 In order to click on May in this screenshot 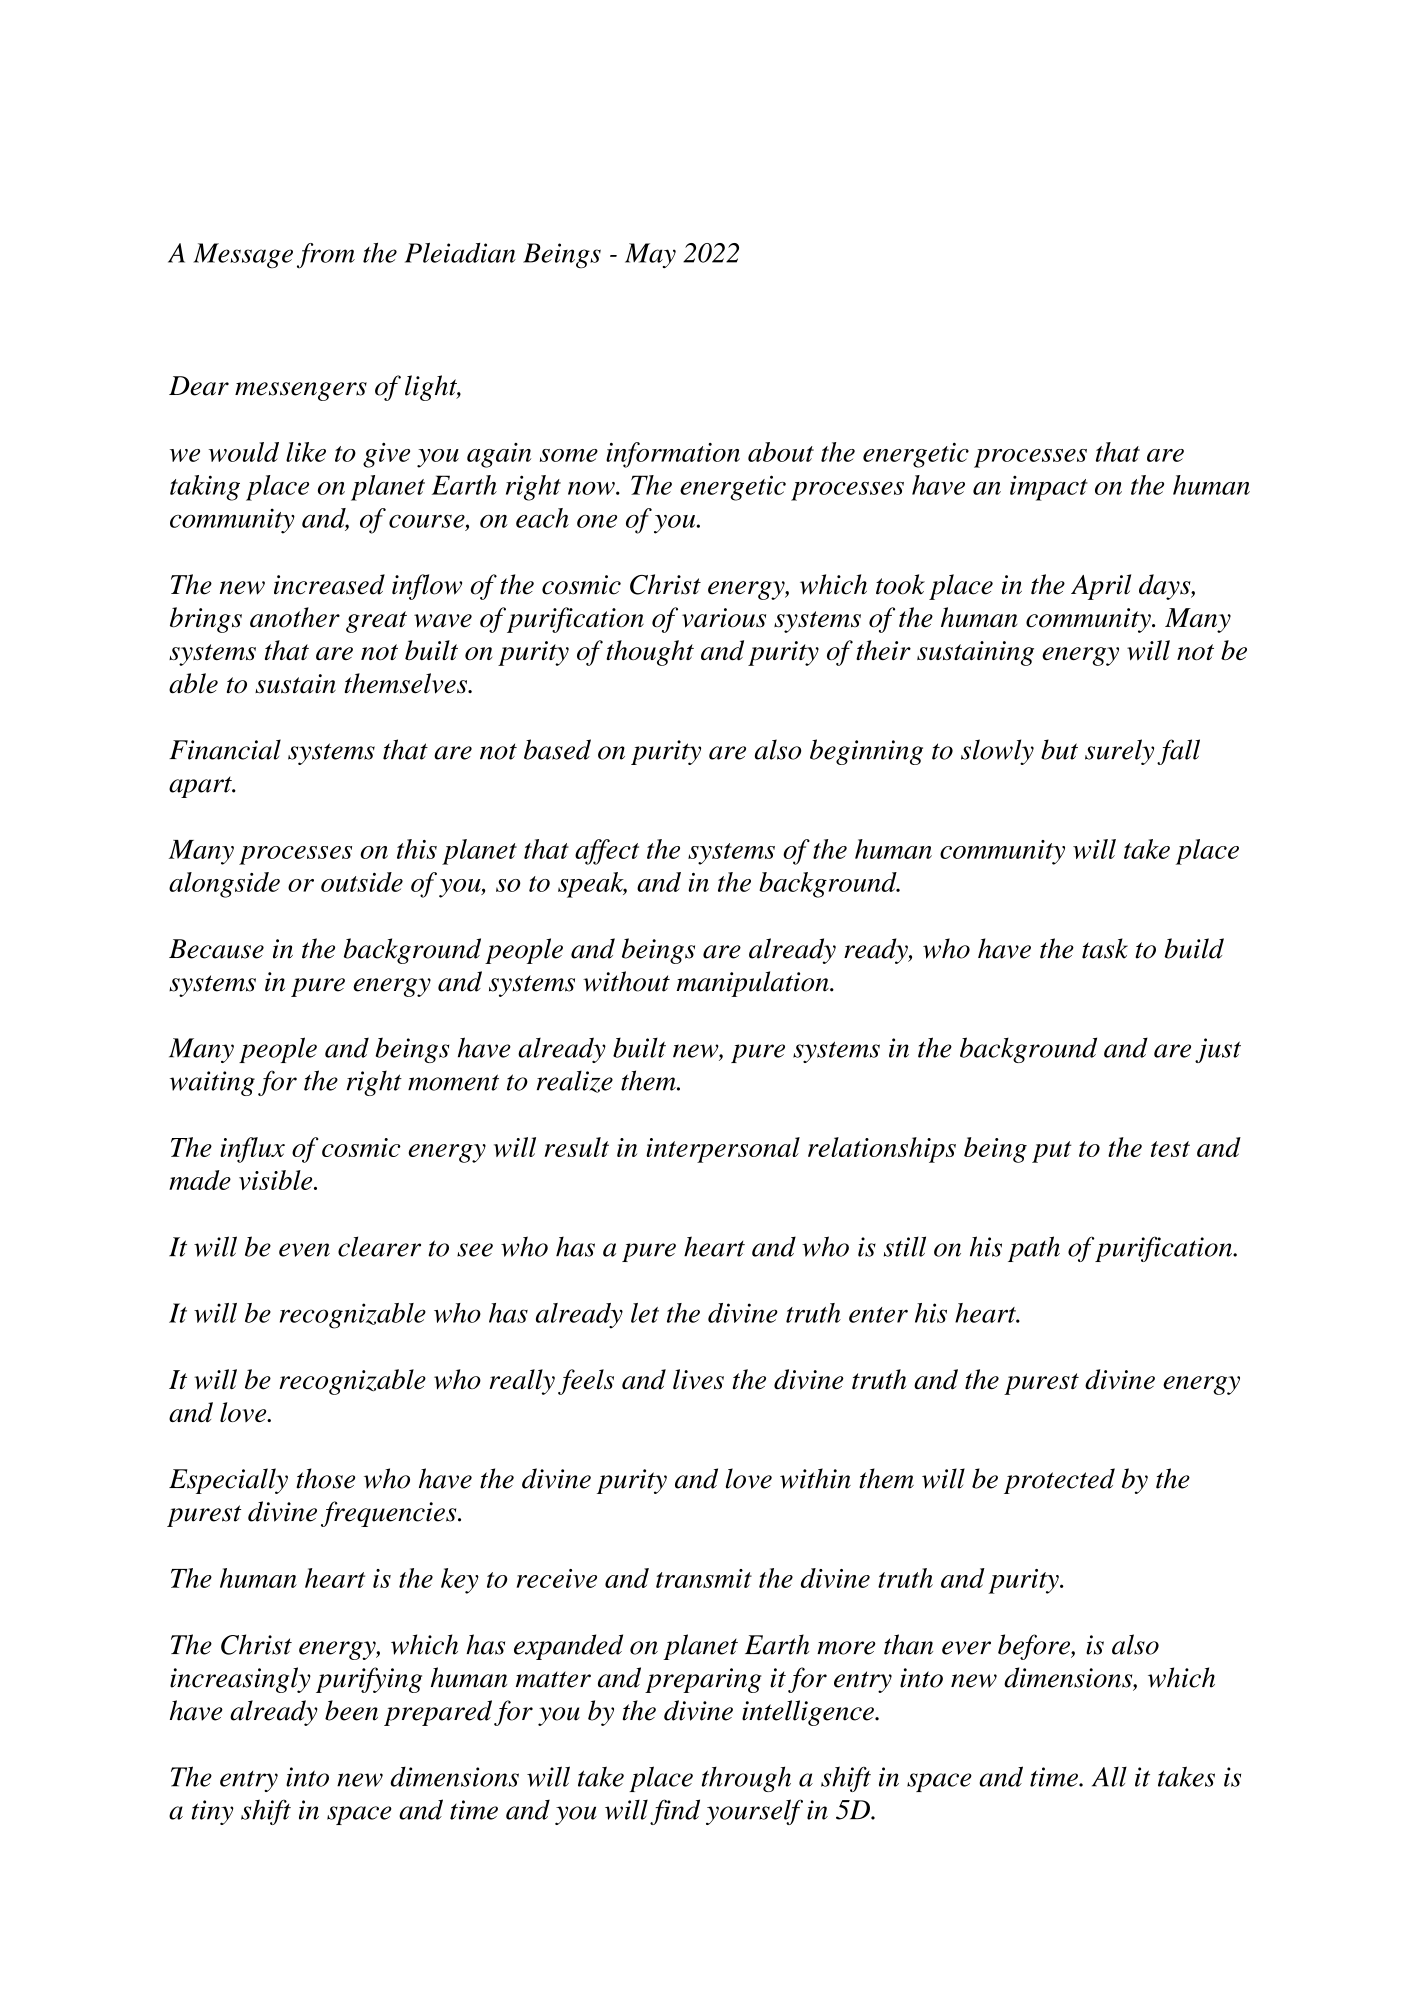, I will do `click(650, 255)`.
